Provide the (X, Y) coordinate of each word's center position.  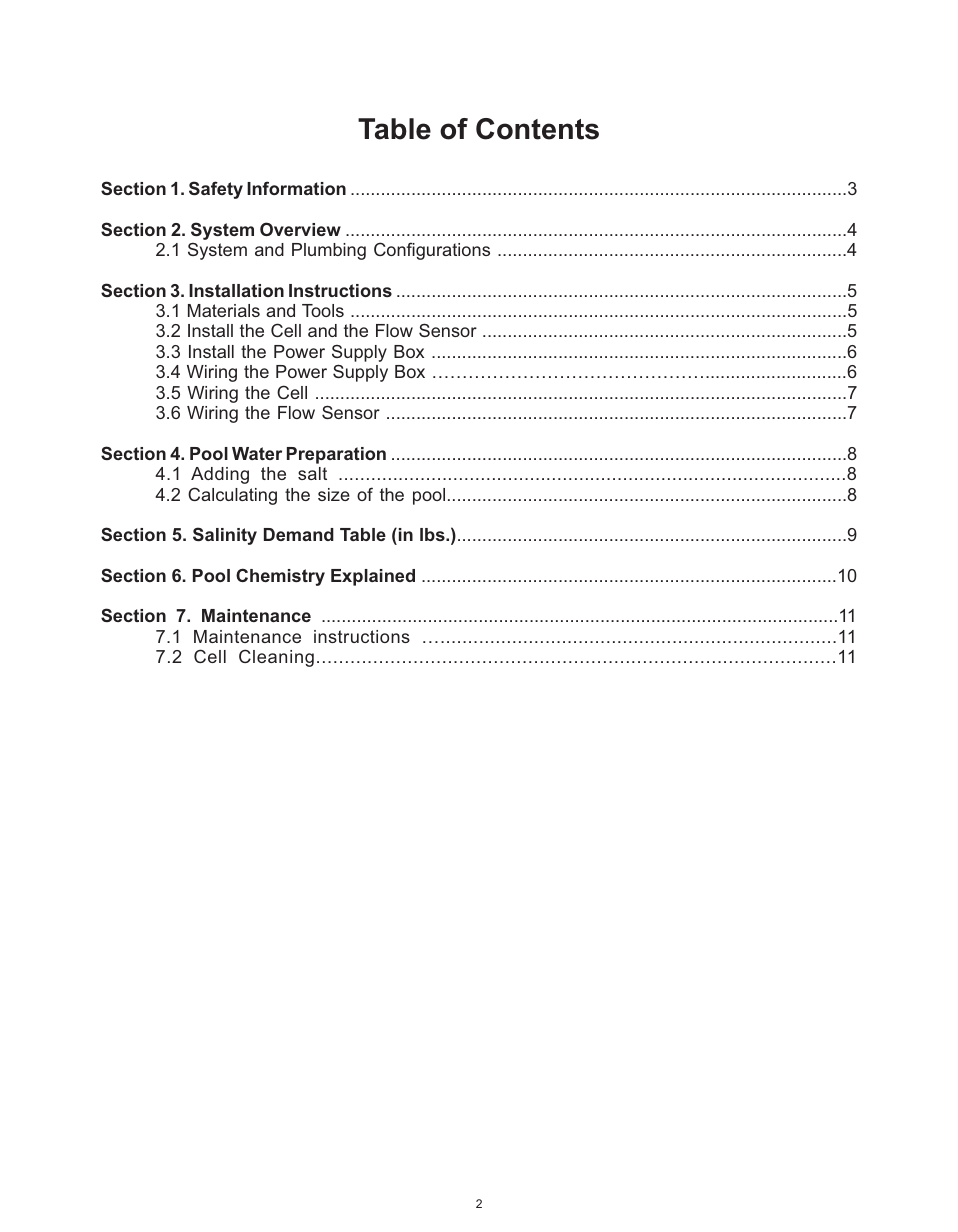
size (334, 494)
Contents (537, 129)
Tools (323, 310)
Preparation (336, 455)
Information (296, 188)
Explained (373, 577)
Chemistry (280, 577)
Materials (224, 310)
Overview (300, 229)
